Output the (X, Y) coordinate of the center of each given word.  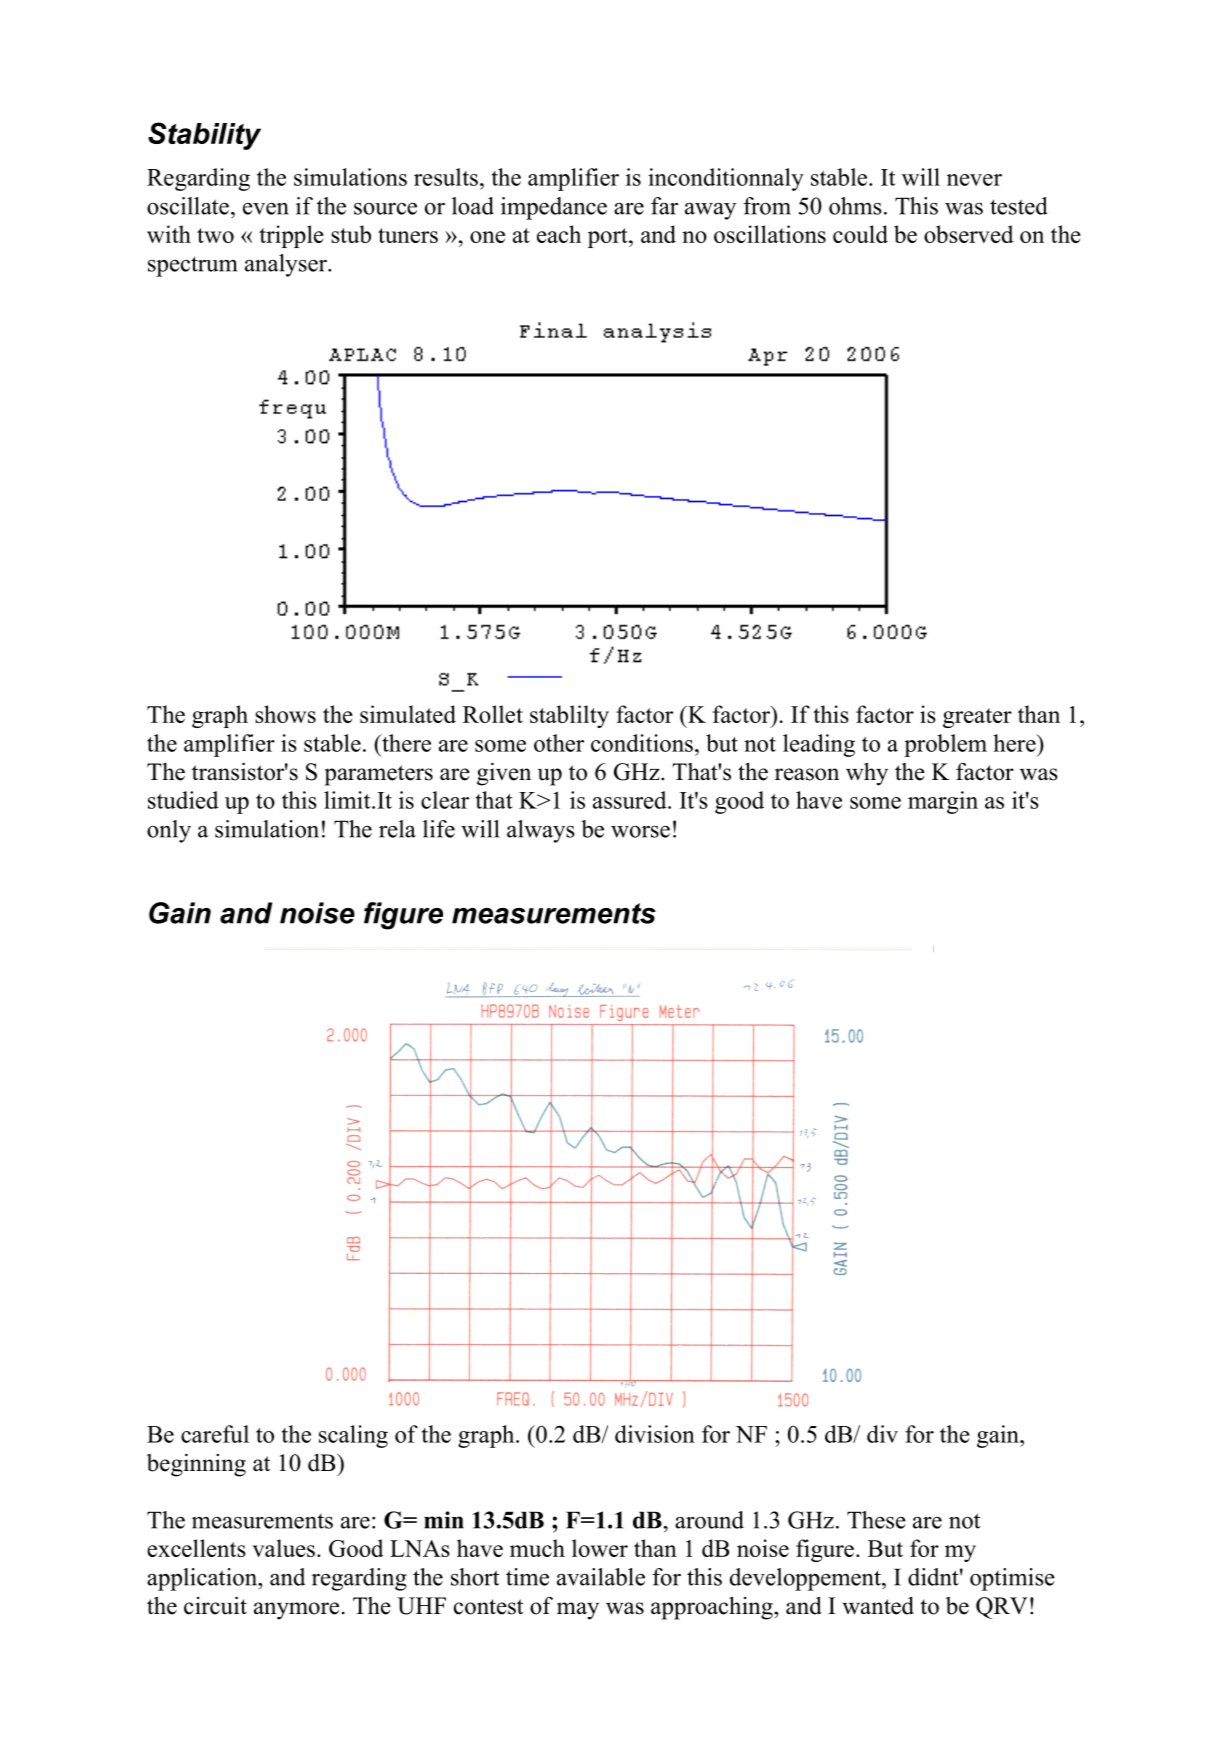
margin (943, 802)
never (974, 180)
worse (640, 832)
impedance (554, 208)
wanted (878, 1605)
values (283, 1548)
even (266, 209)
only (169, 831)
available (601, 1577)
